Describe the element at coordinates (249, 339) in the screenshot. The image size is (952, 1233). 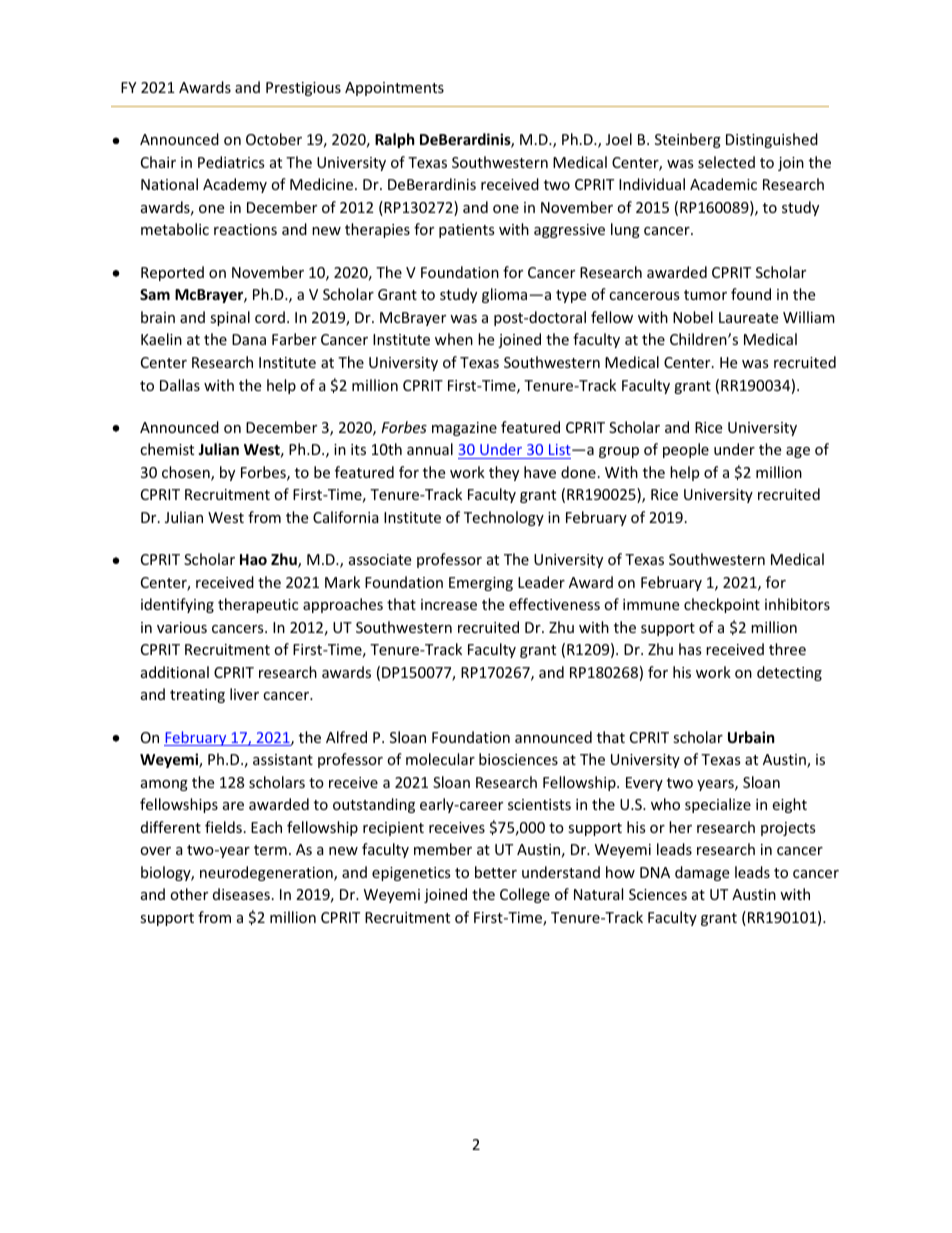
I see `Dana` at that location.
